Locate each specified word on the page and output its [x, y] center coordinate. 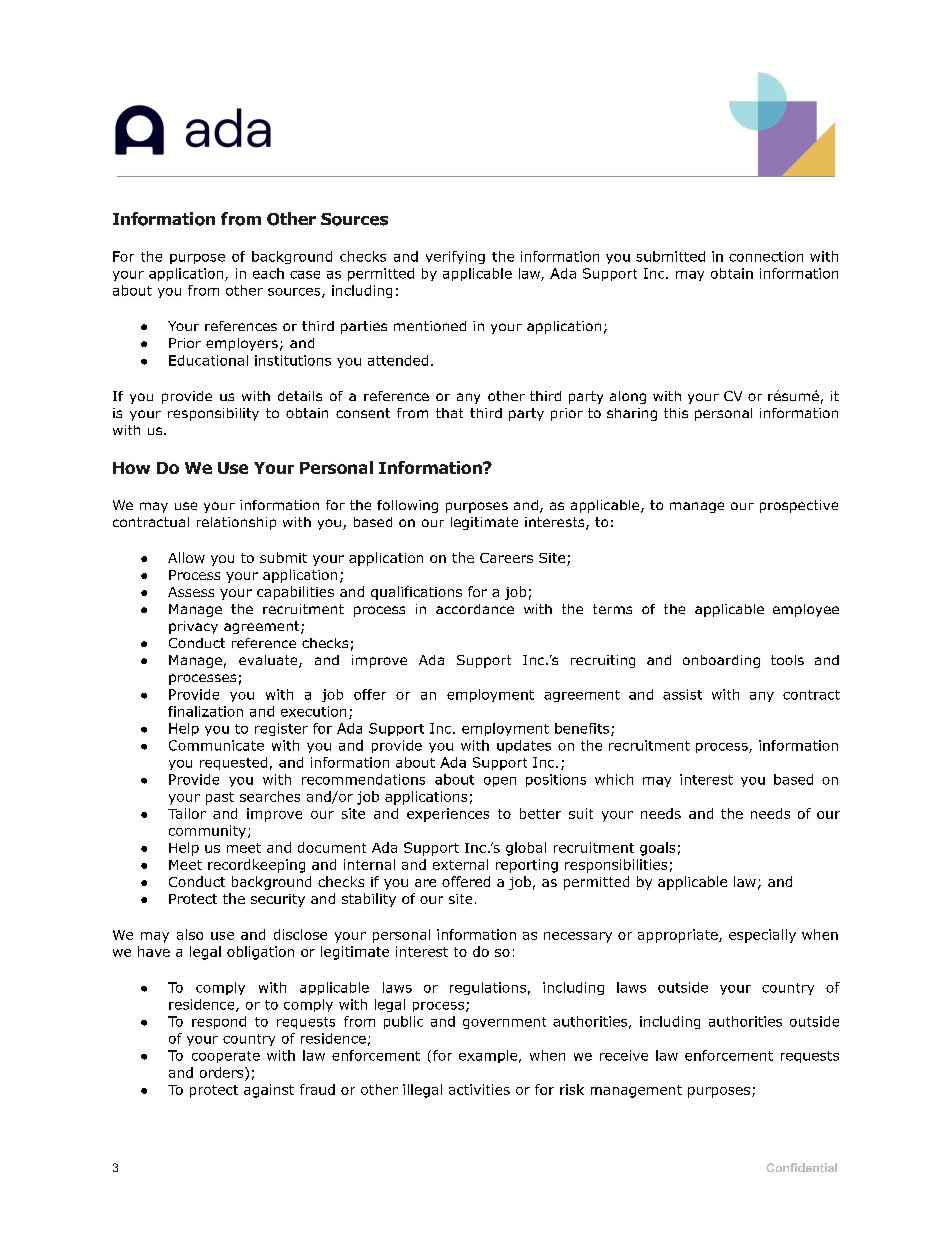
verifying [455, 257]
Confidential [802, 1167]
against [269, 1091]
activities [479, 1089]
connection [766, 256]
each [268, 273]
